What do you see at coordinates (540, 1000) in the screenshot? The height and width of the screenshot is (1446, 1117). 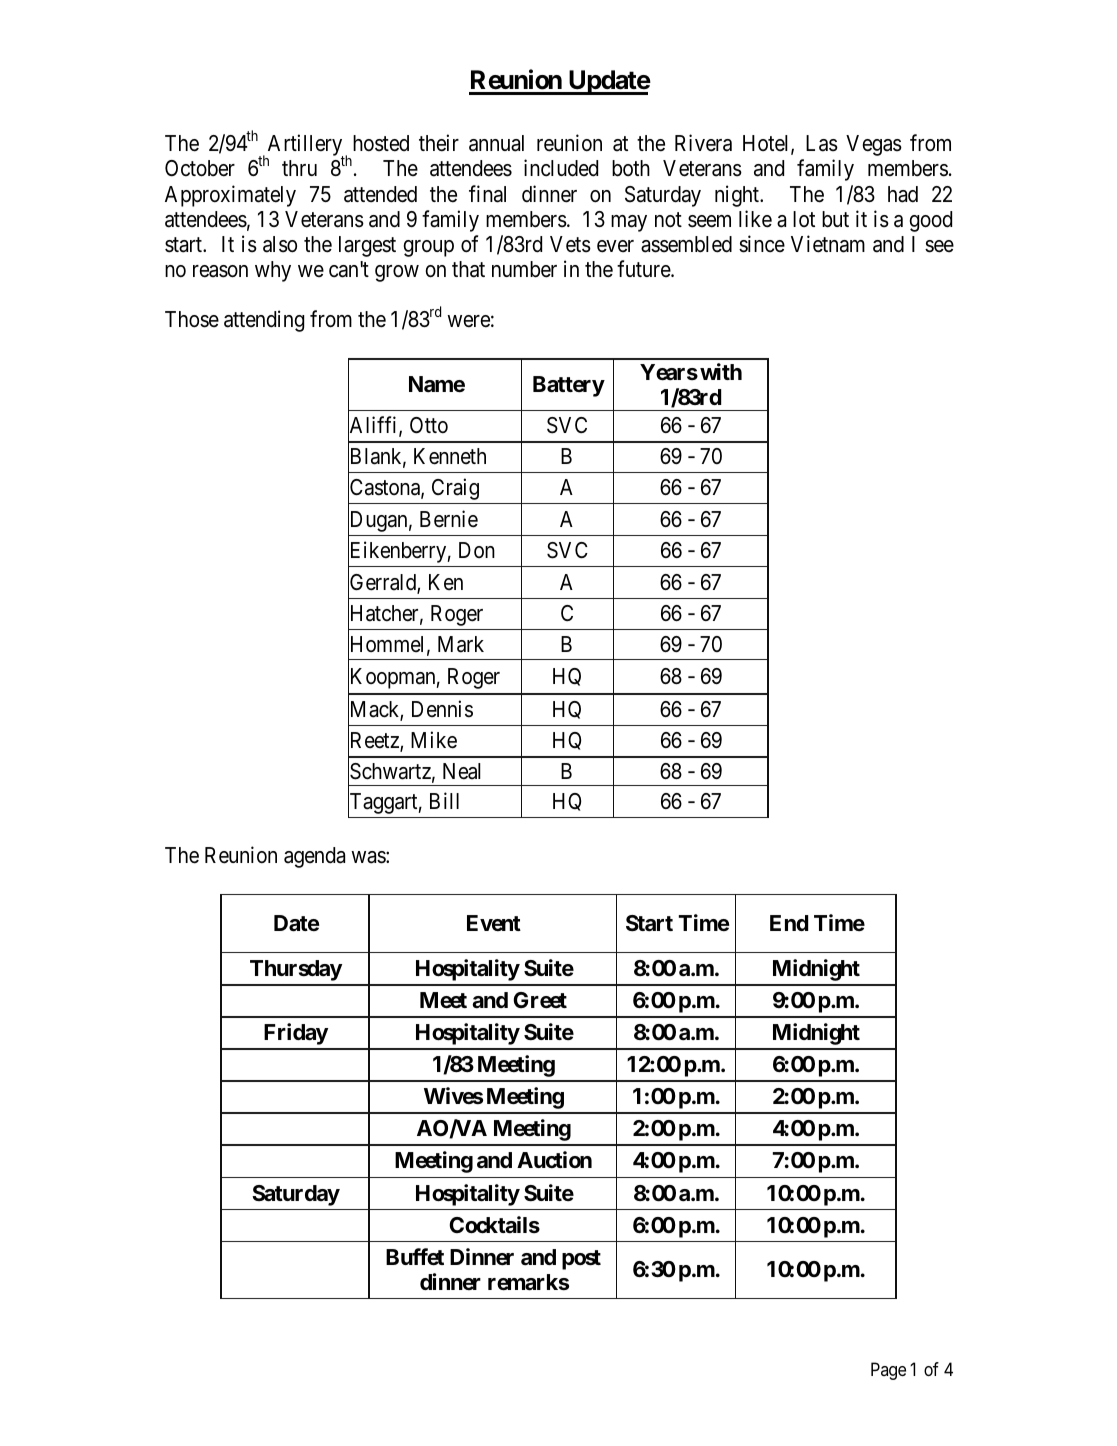 I see `Greet` at bounding box center [540, 1000].
